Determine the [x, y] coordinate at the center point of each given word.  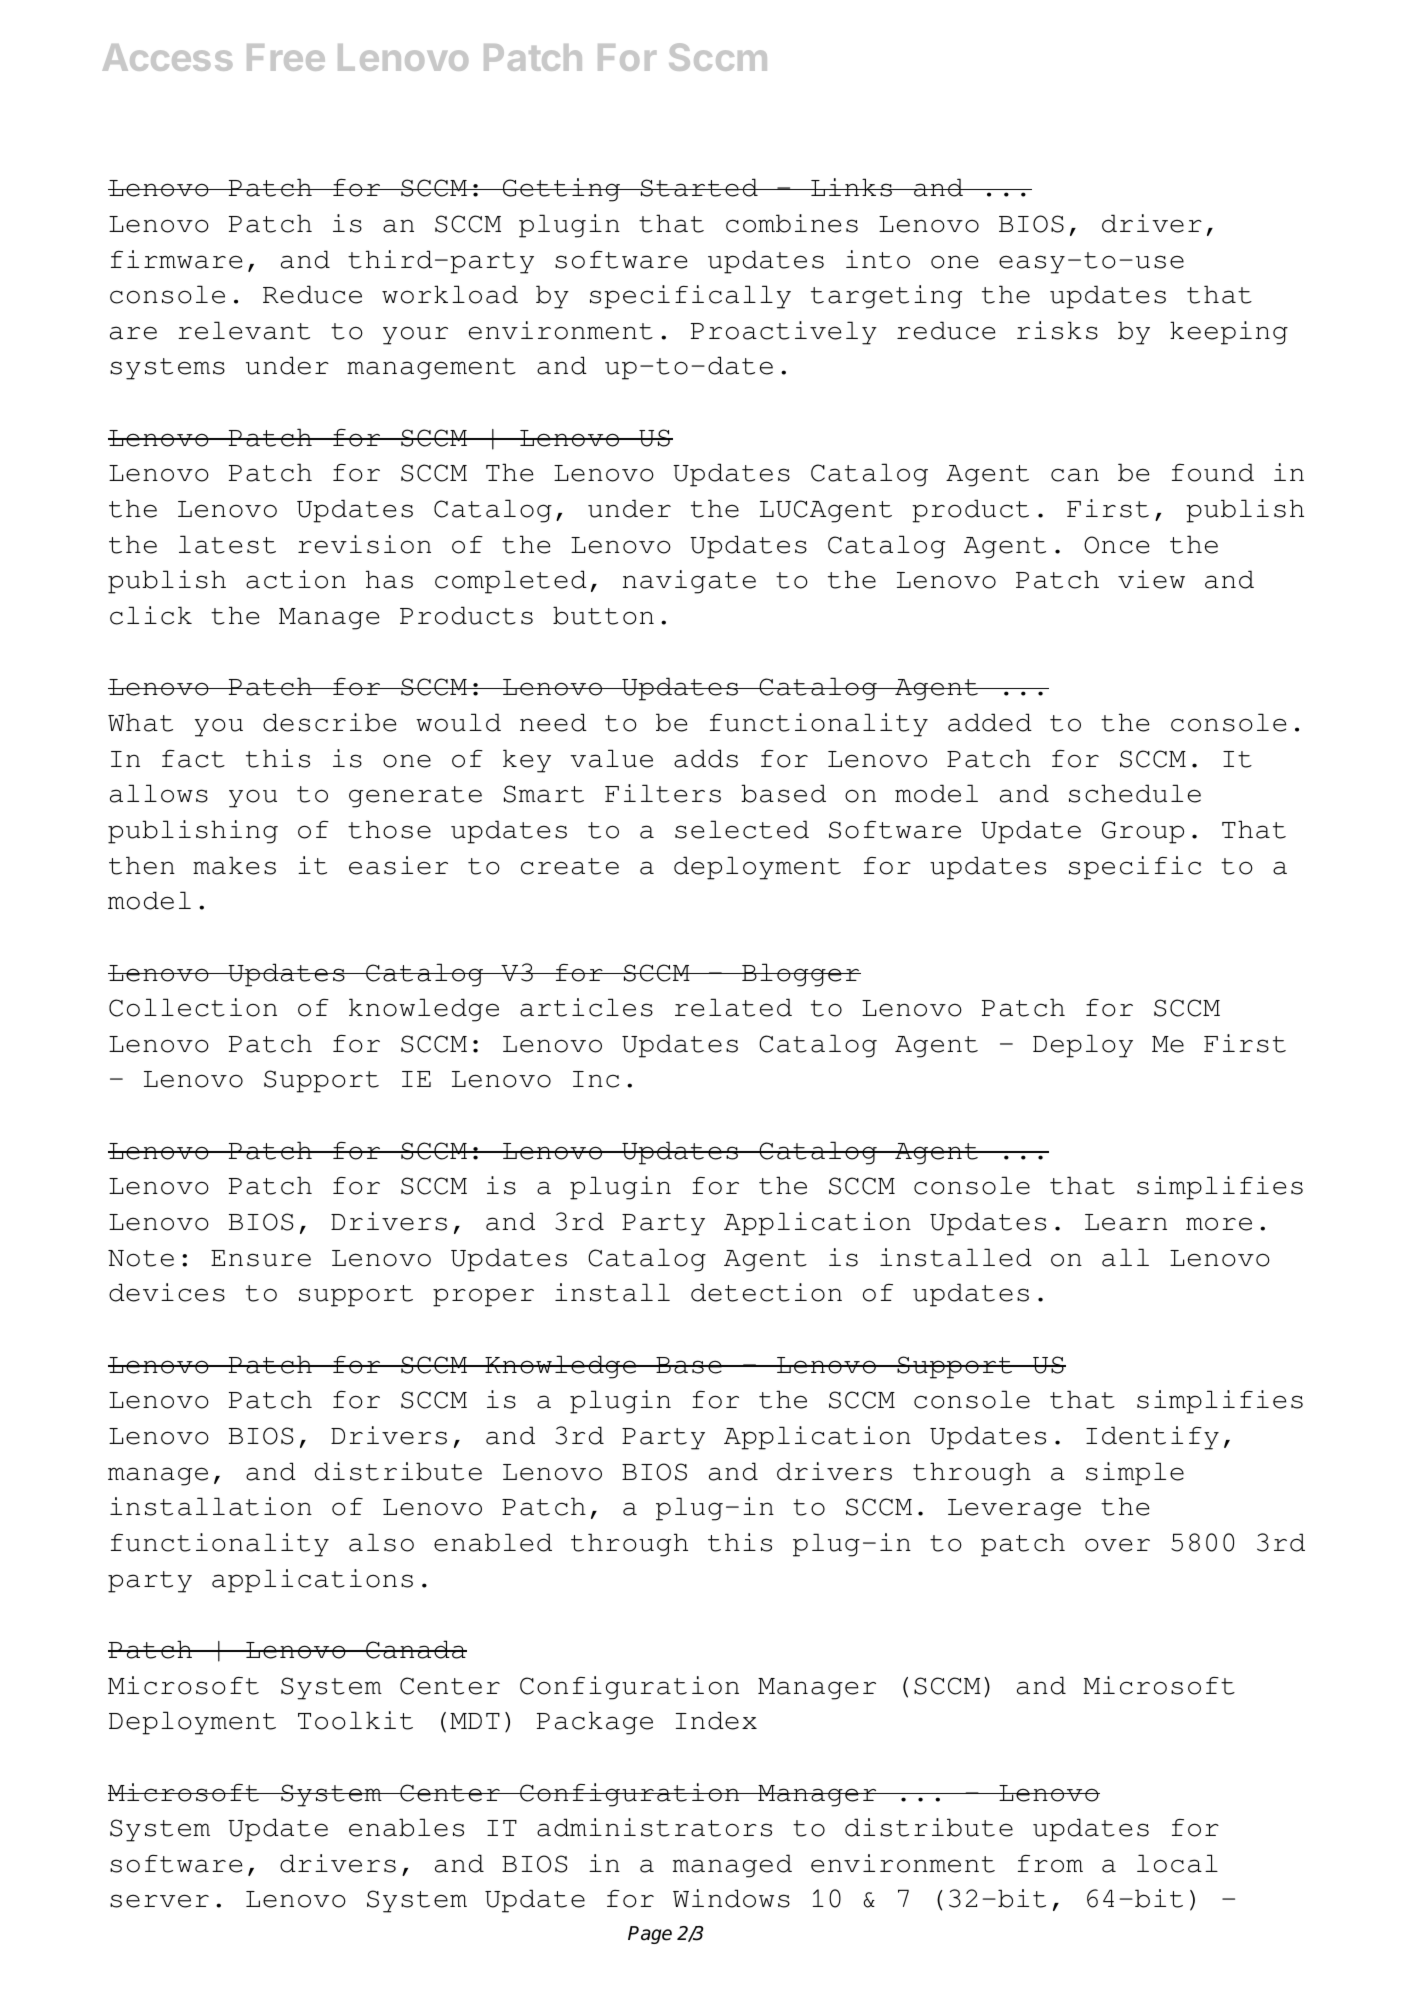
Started [699, 187]
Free [286, 57]
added [990, 722]
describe [329, 722]
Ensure [261, 1258]
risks [1057, 330]
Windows [731, 1898]
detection [766, 1292]
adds [706, 758]
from [1050, 1864]
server [159, 1901]
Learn [1126, 1222]
